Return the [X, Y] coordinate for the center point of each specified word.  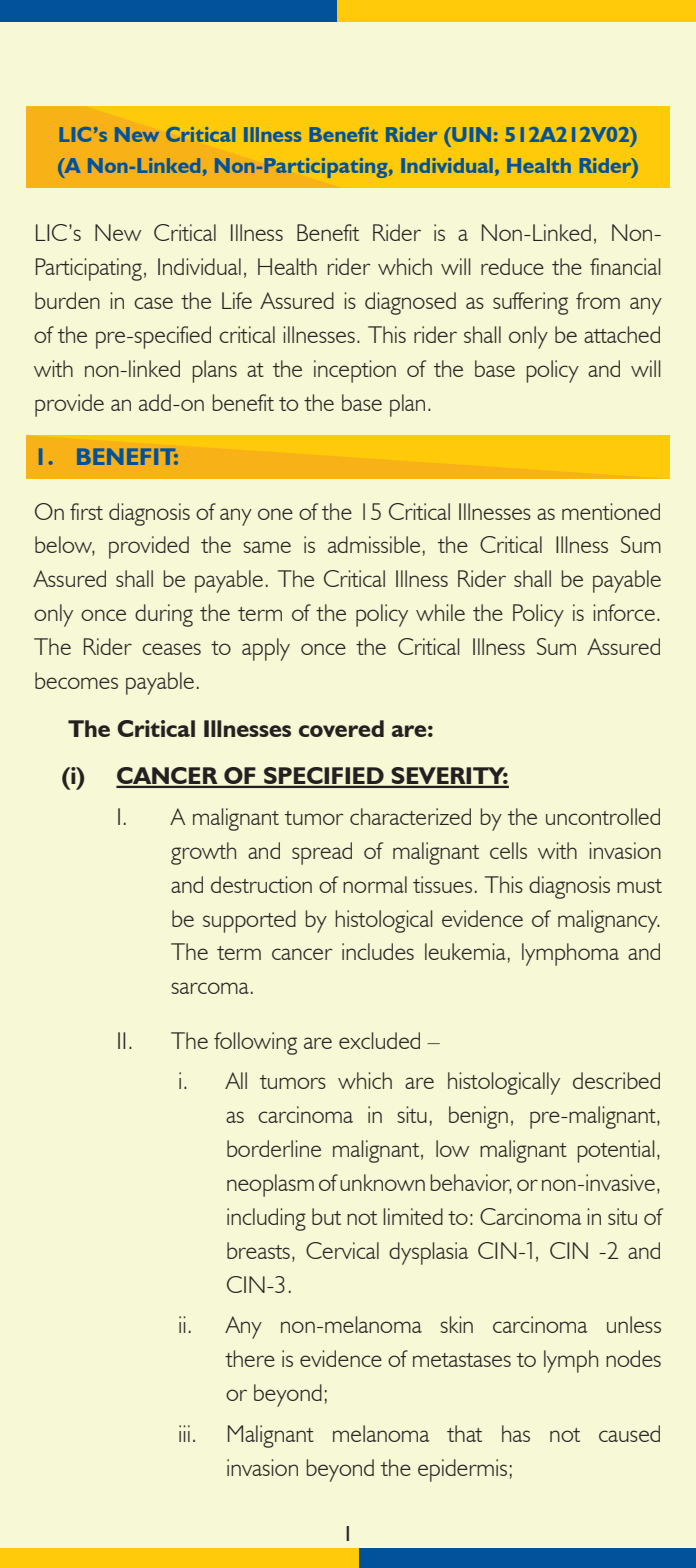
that [464, 1433]
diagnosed [410, 303]
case [153, 303]
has [516, 1433]
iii [184, 1433]
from [598, 300]
